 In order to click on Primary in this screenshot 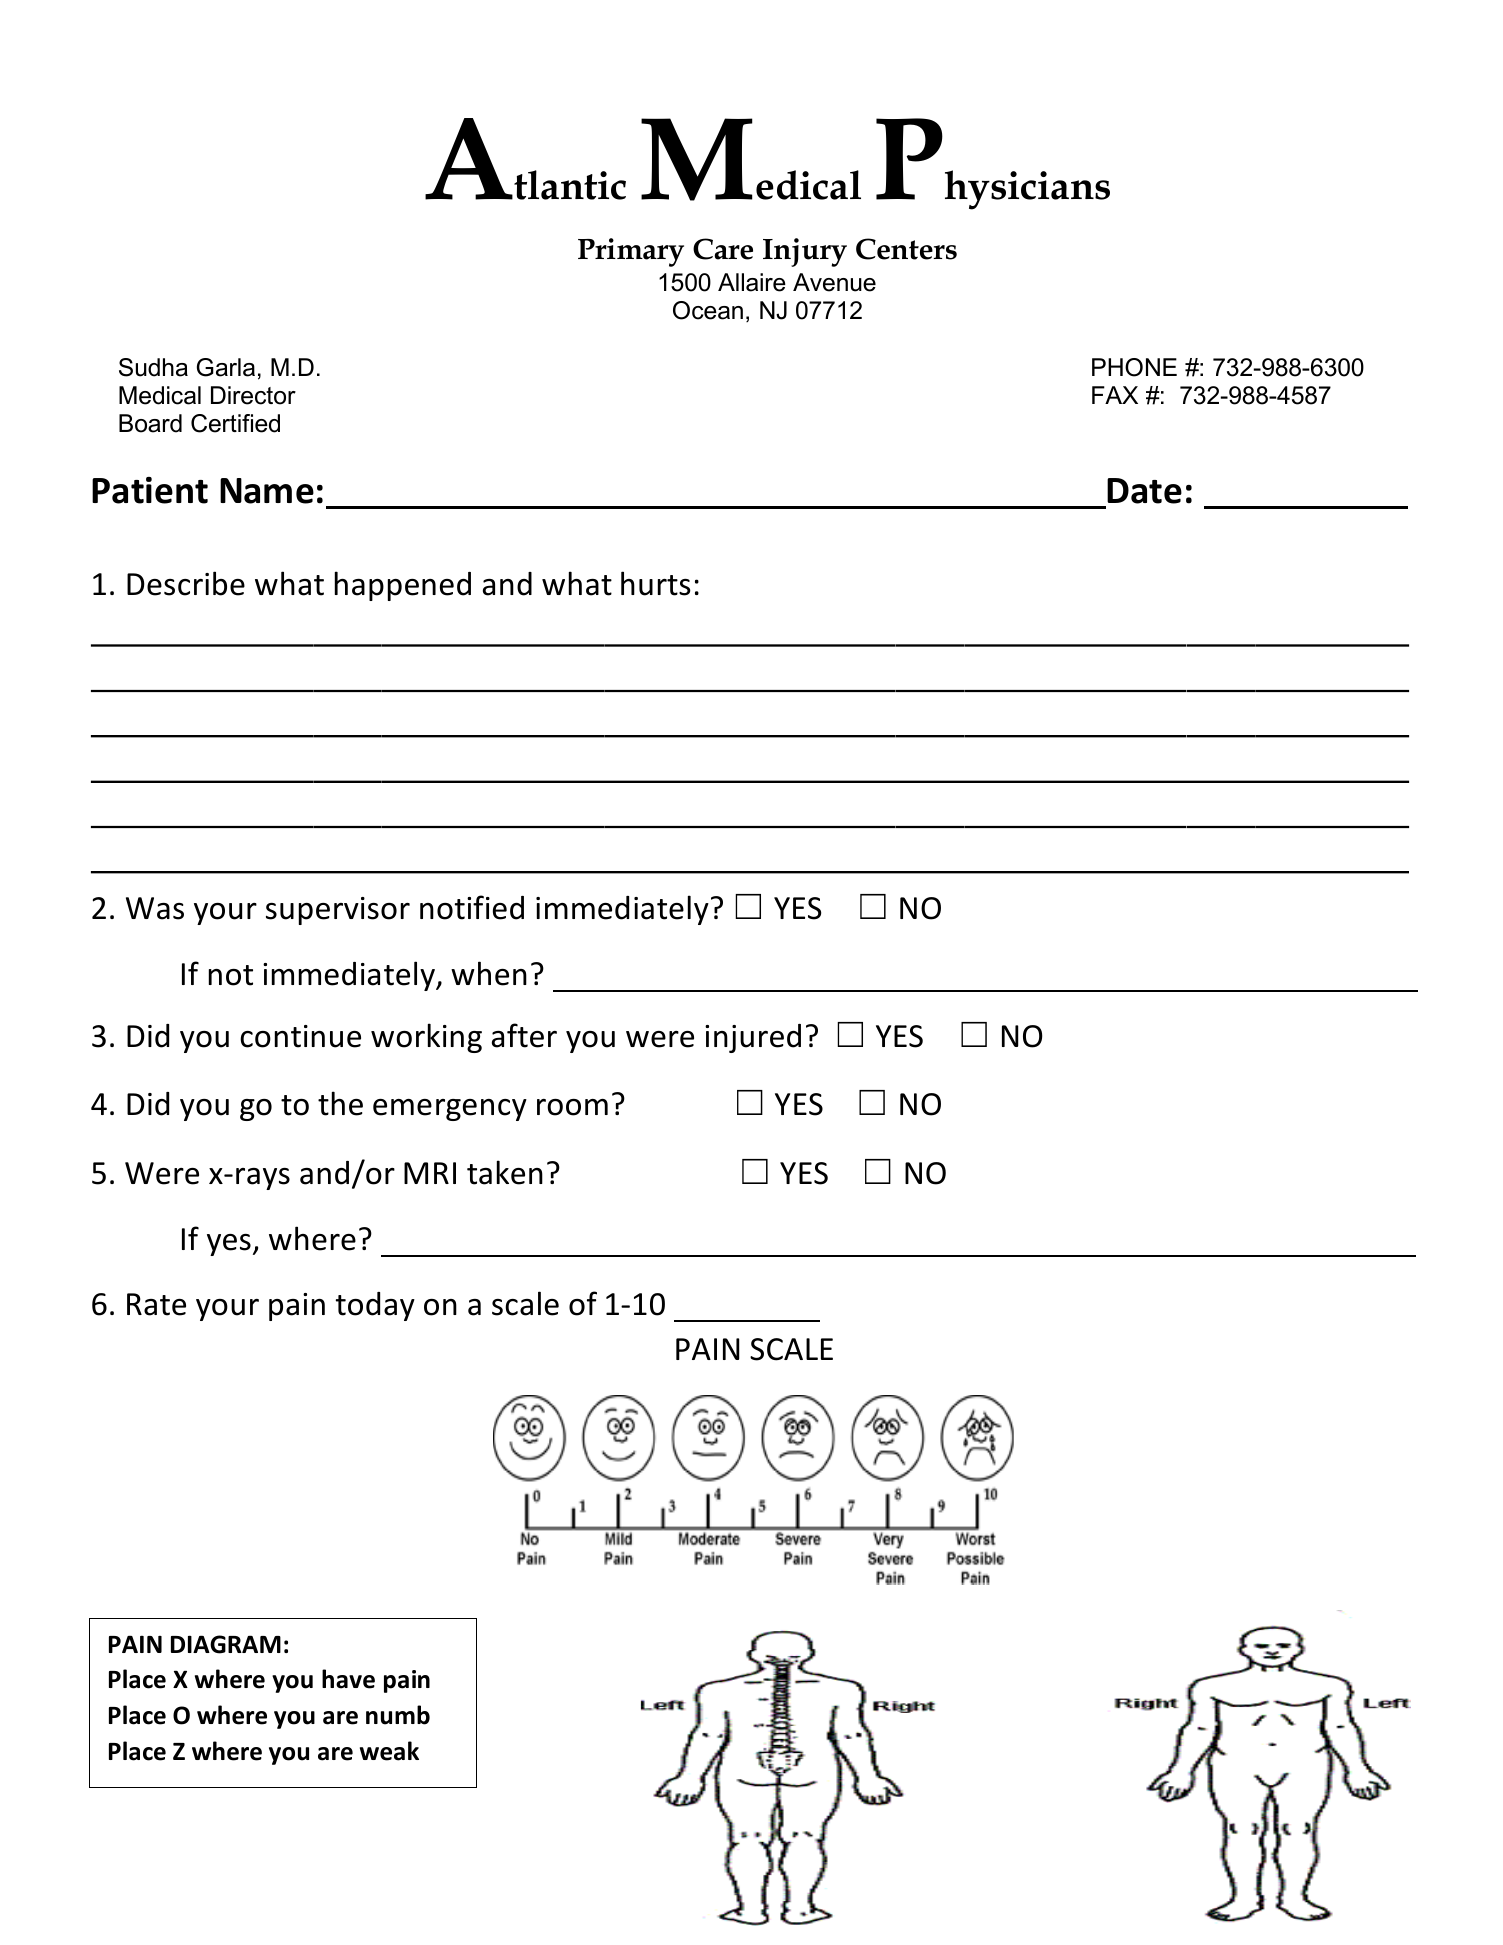, I will do `click(631, 252)`.
